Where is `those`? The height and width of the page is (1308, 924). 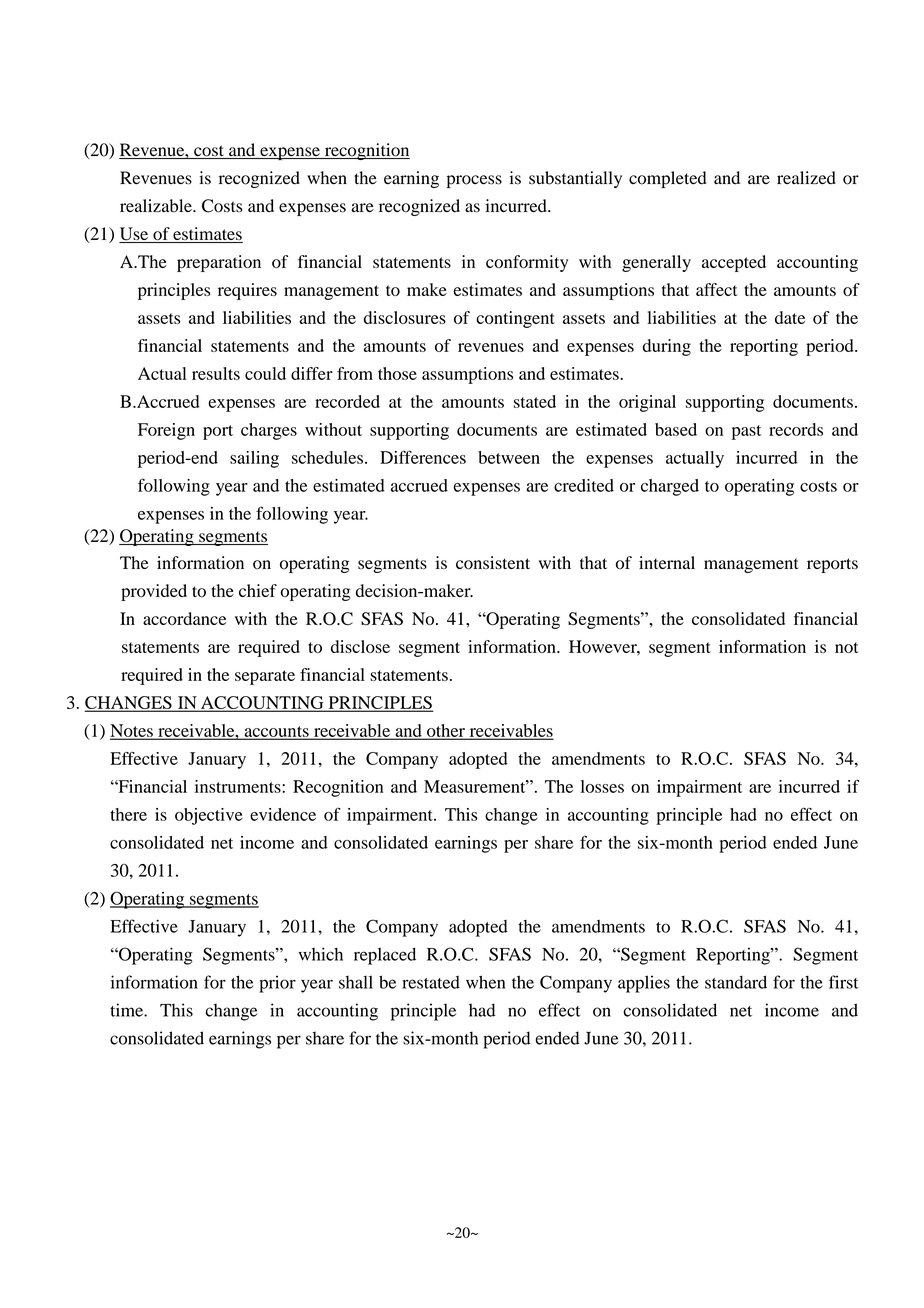
those is located at coordinates (397, 373).
